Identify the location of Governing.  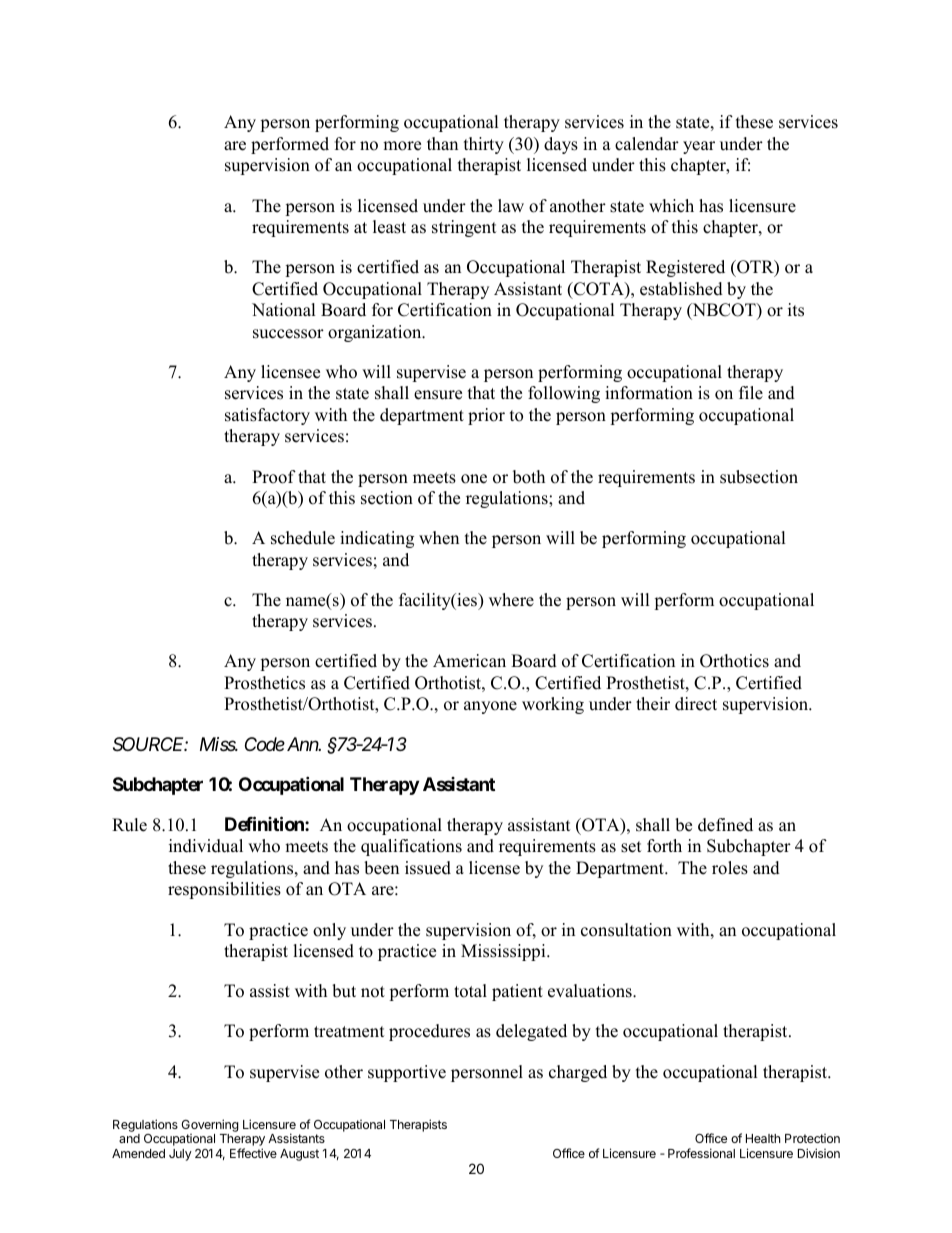
(210, 1127).
